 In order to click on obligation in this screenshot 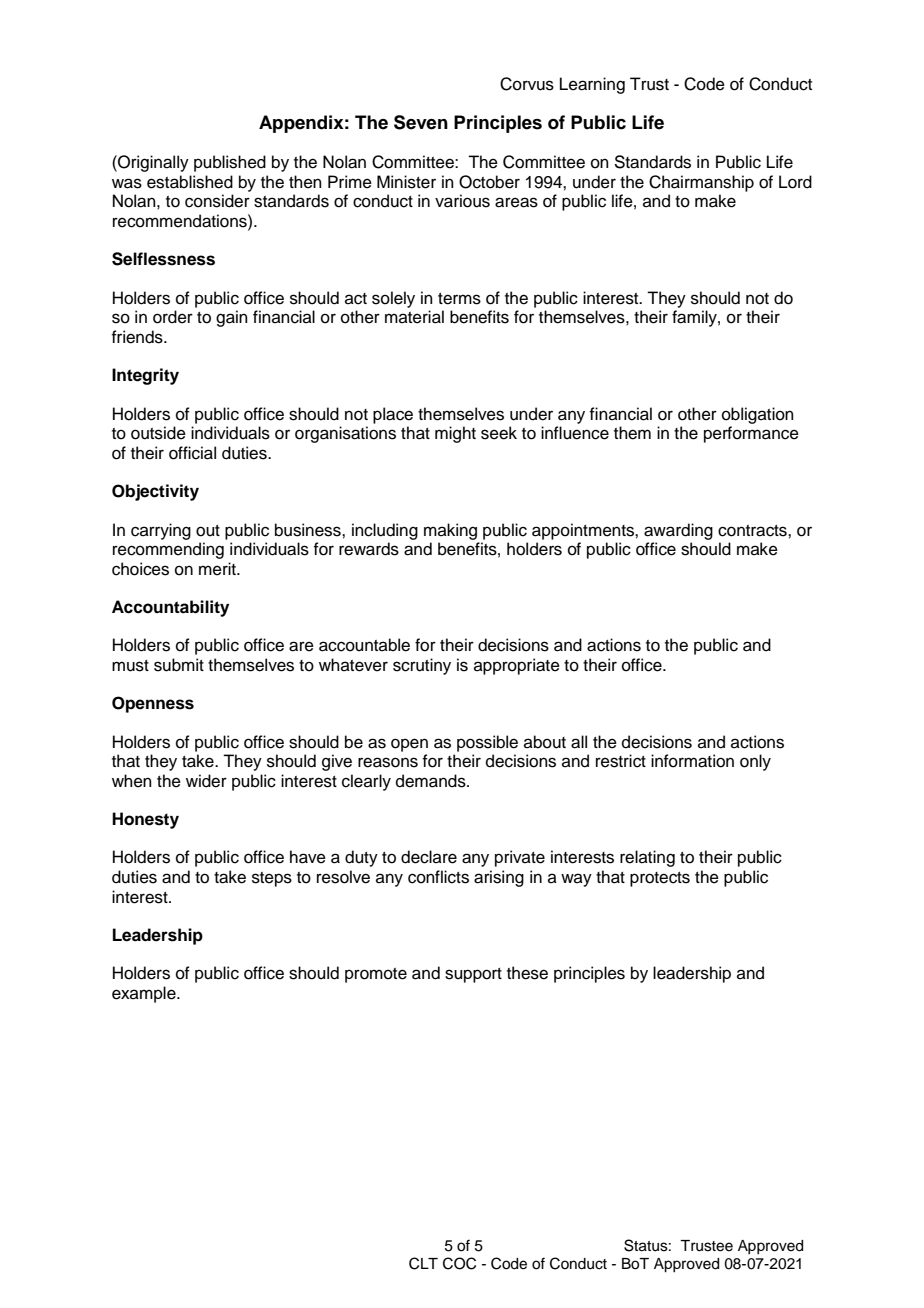, I will do `click(758, 415)`.
